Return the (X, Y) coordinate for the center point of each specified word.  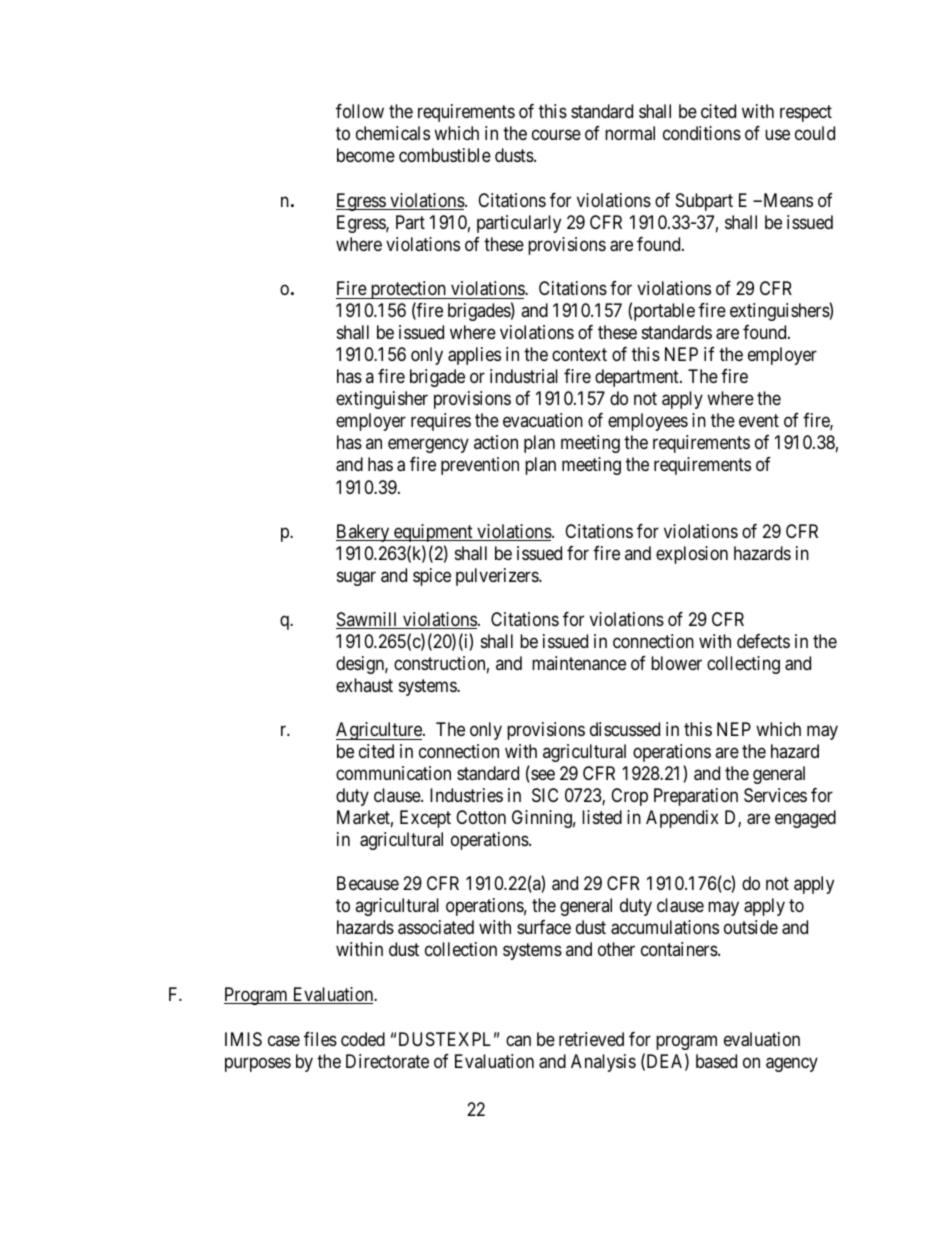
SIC (545, 795)
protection (408, 290)
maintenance (579, 663)
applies (474, 356)
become (366, 155)
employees (648, 422)
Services (775, 795)
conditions (702, 133)
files (320, 1039)
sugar (356, 578)
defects (763, 641)
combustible (445, 155)
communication (393, 773)
